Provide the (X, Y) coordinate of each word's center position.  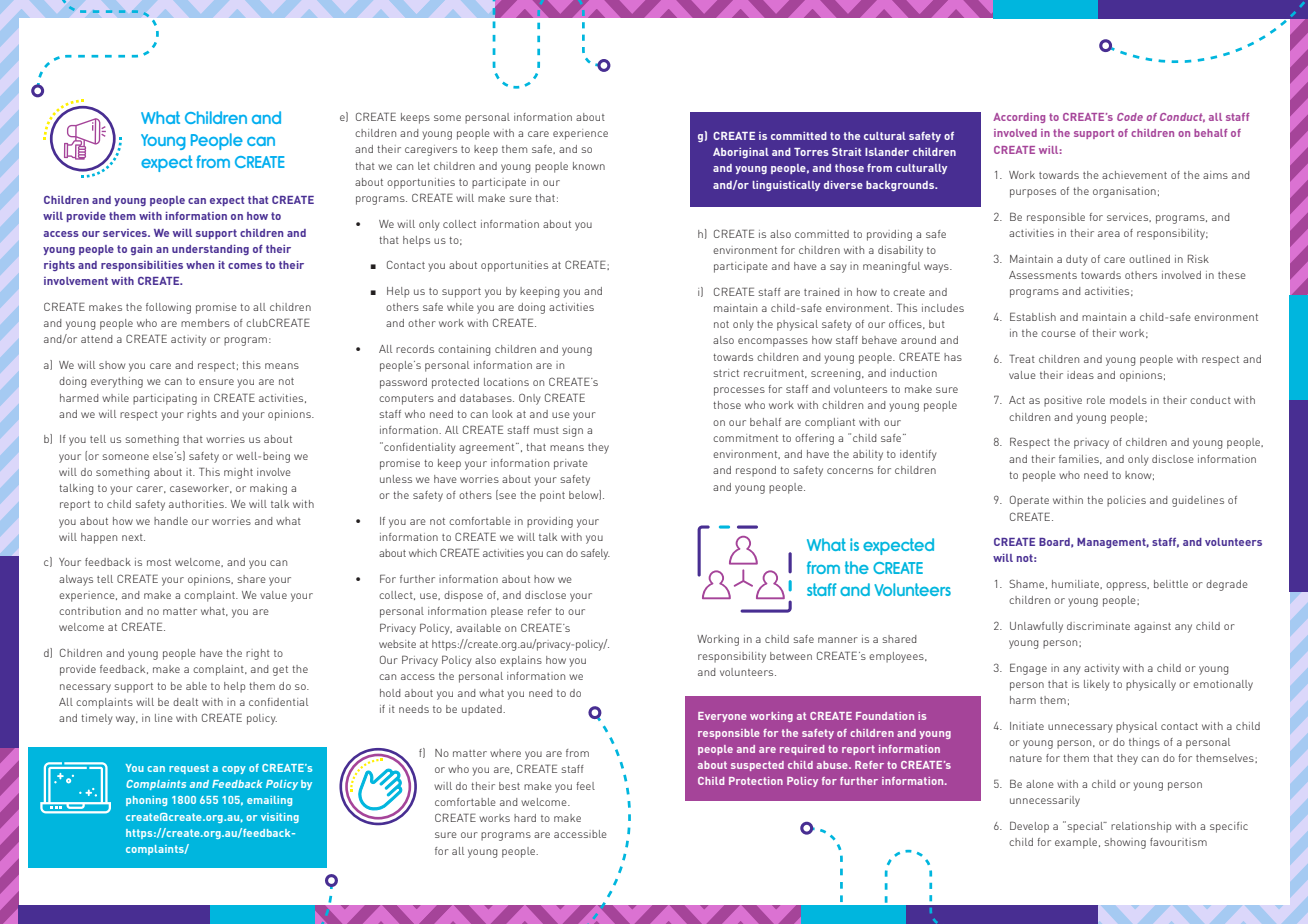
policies (1126, 501)
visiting (280, 818)
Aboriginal (741, 153)
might (238, 473)
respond (756, 471)
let (424, 166)
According (1019, 118)
